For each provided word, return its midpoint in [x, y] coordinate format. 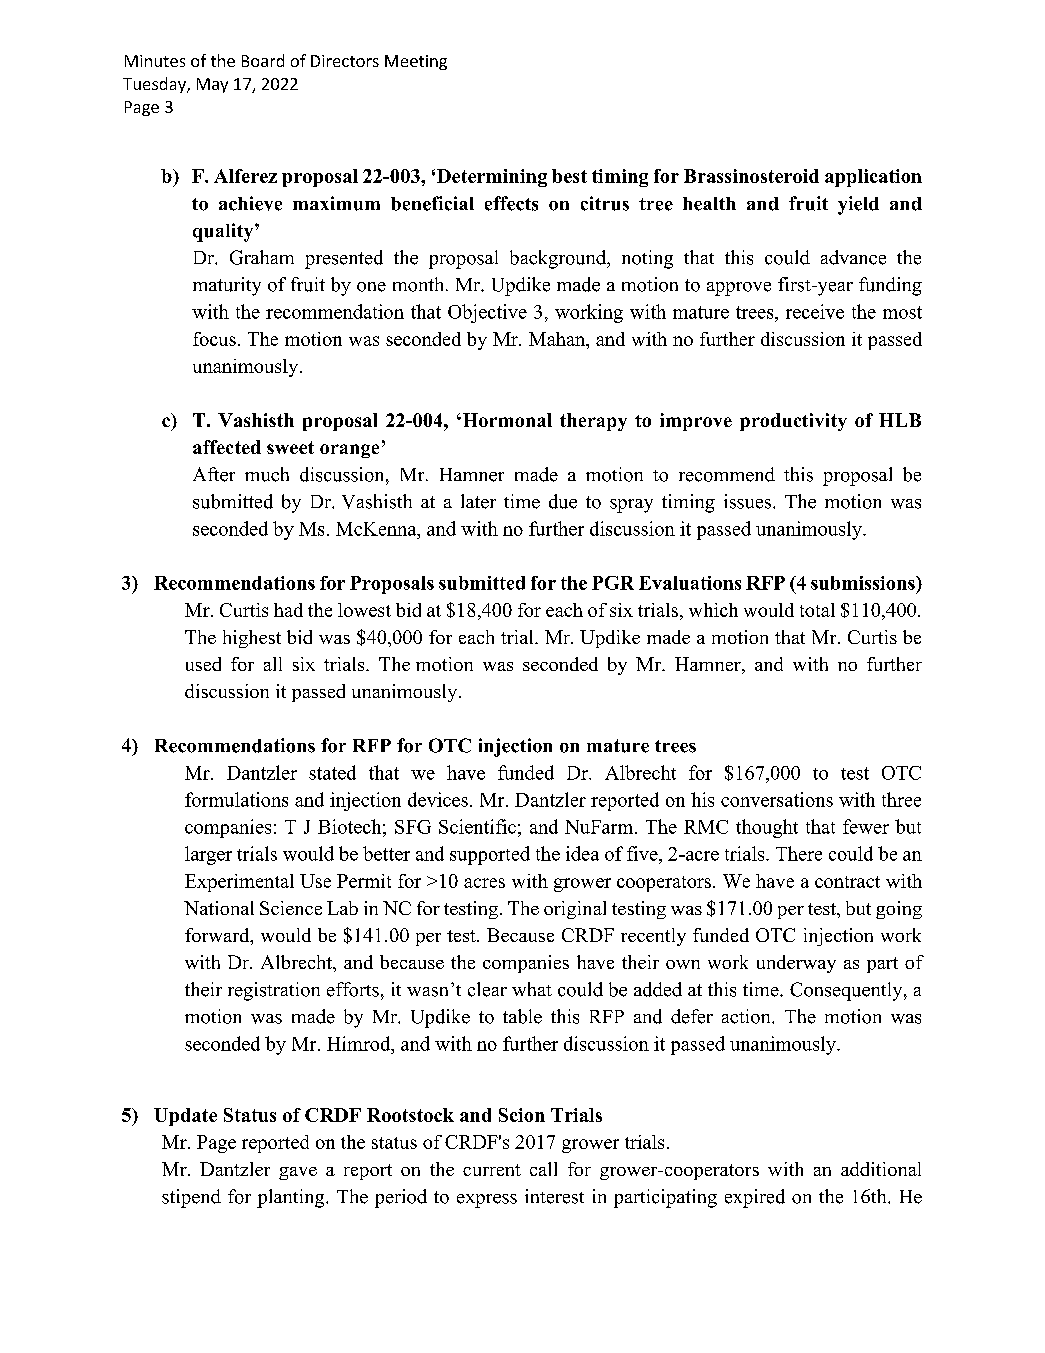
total [817, 610]
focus [214, 339]
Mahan [558, 339]
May [212, 85]
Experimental [239, 883]
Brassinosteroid [751, 176]
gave [298, 1173]
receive [815, 311]
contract [847, 882]
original [575, 910]
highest [252, 639]
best [569, 176]
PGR [613, 583]
